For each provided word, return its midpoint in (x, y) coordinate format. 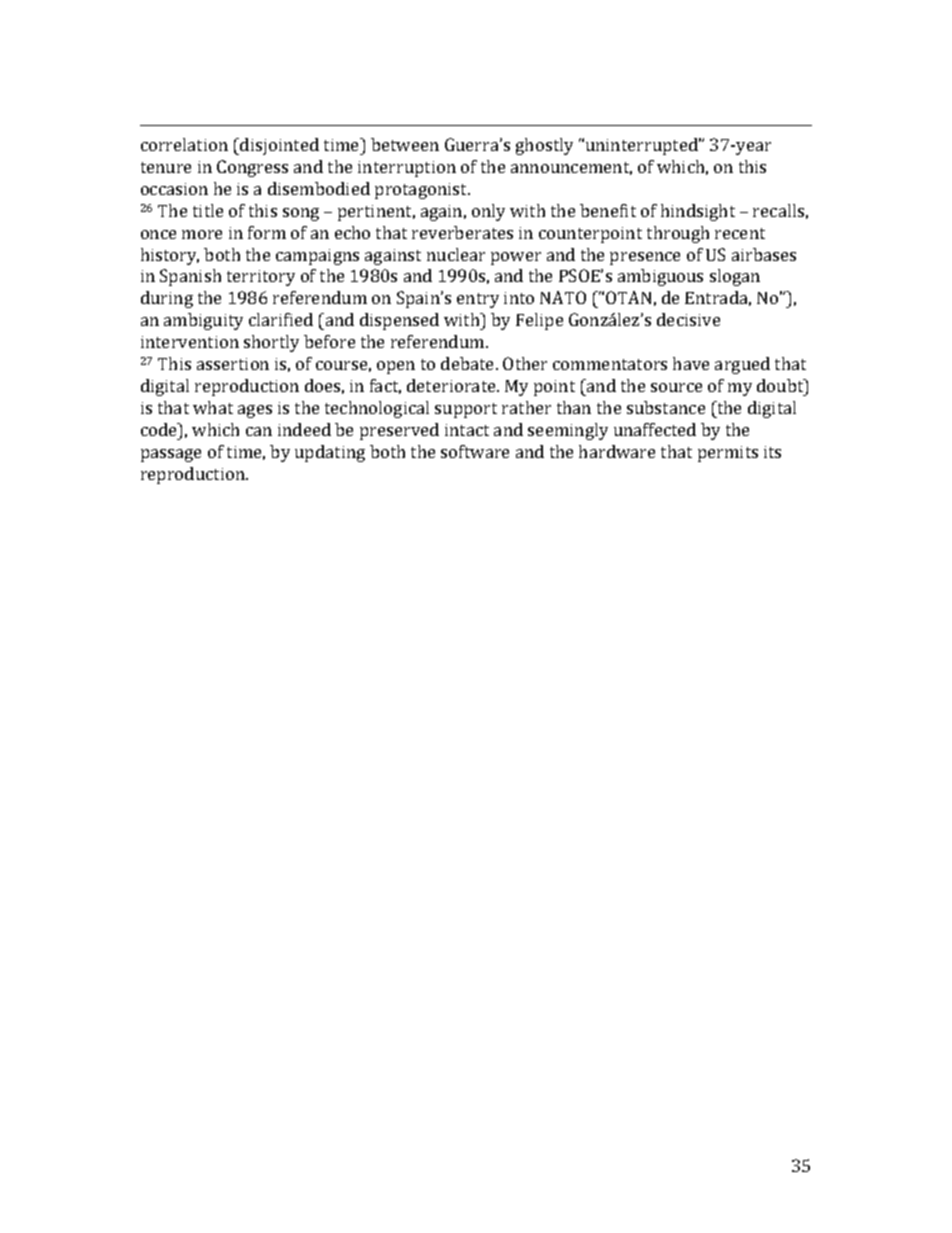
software (475, 451)
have (691, 363)
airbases (764, 254)
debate (469, 363)
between (405, 144)
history (170, 256)
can (259, 431)
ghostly (544, 146)
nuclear (456, 254)
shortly (271, 343)
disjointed (278, 146)
